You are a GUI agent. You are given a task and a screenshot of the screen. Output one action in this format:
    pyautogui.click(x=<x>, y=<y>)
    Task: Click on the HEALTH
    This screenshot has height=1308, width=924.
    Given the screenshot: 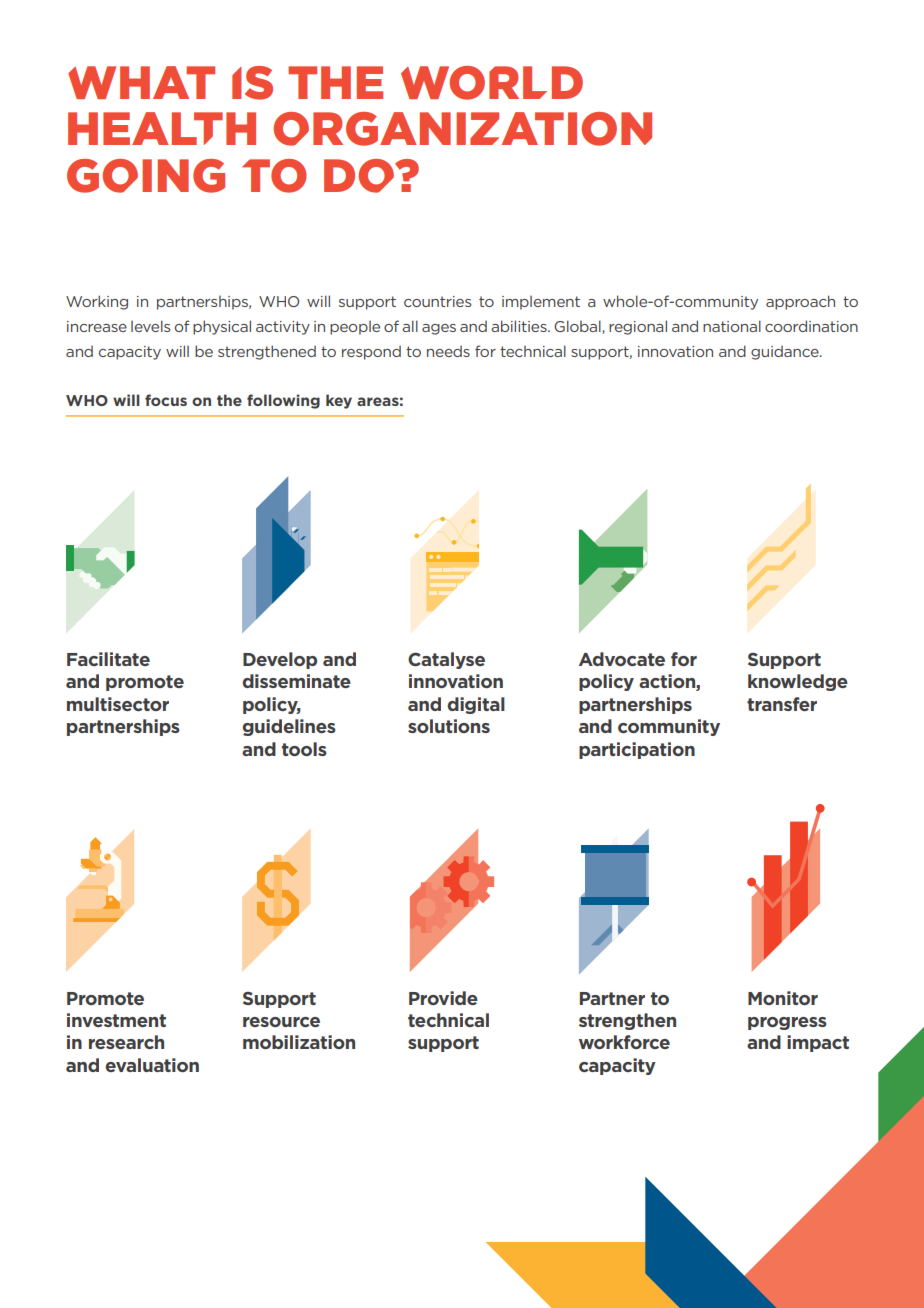 What is the action you would take?
    pyautogui.click(x=162, y=128)
